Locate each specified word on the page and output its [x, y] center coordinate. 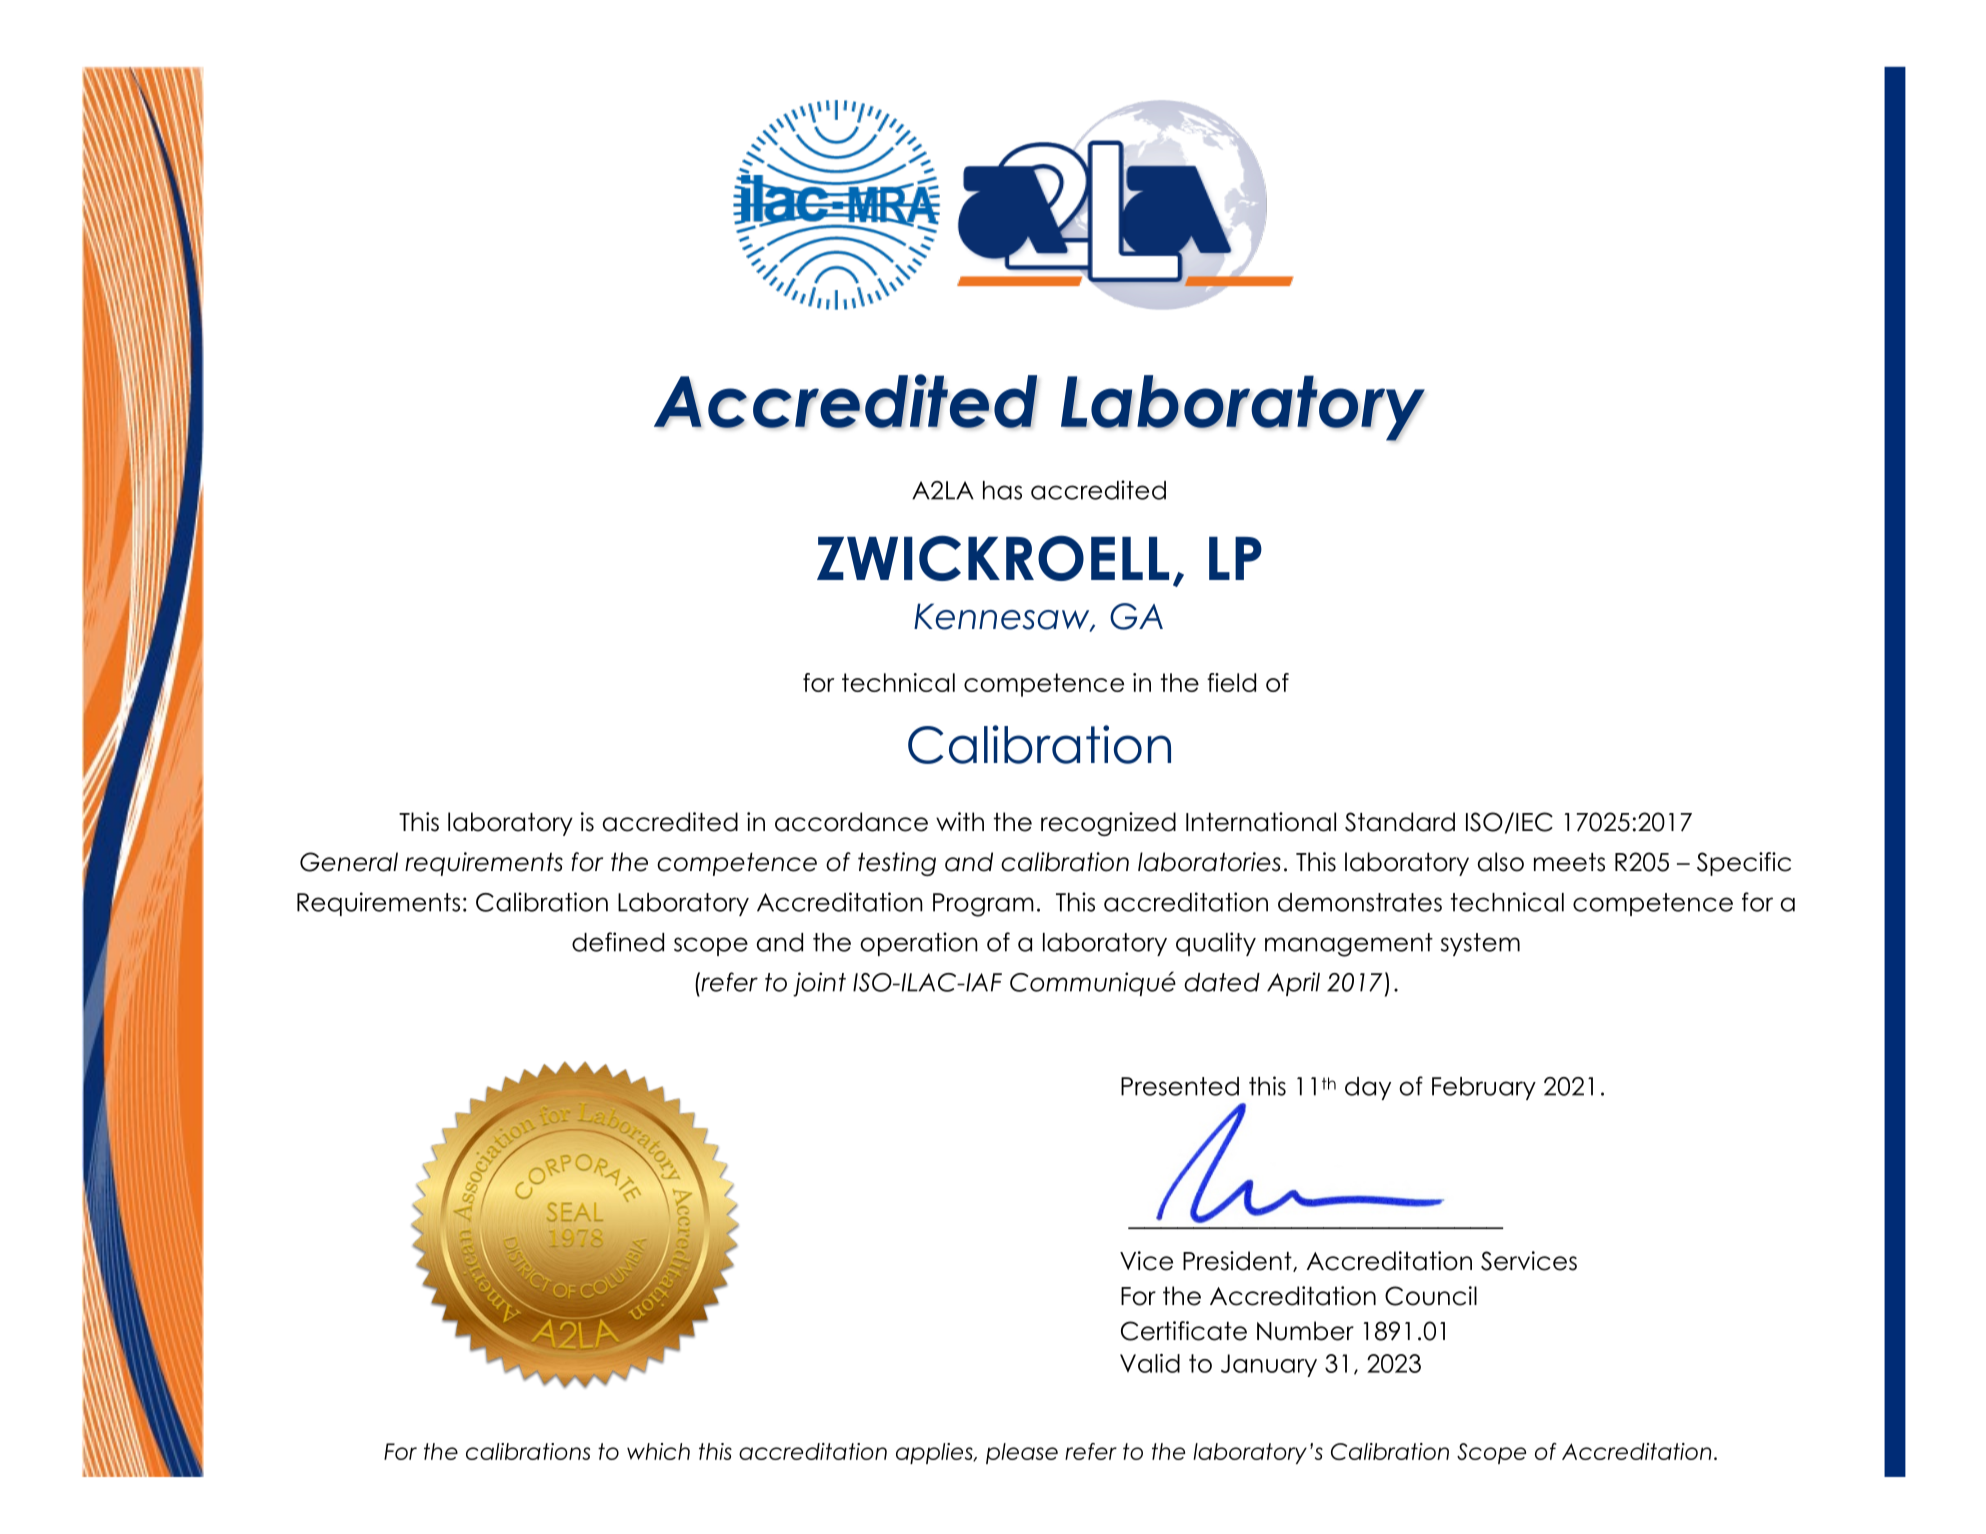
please [1022, 1453]
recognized [1108, 824]
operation [919, 944]
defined [618, 942]
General [349, 862]
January [1269, 1365]
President [1238, 1261]
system [1480, 944]
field [1231, 682]
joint [819, 984]
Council [1431, 1296]
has [1002, 490]
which [658, 1451]
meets [1569, 862]
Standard [1400, 822]
